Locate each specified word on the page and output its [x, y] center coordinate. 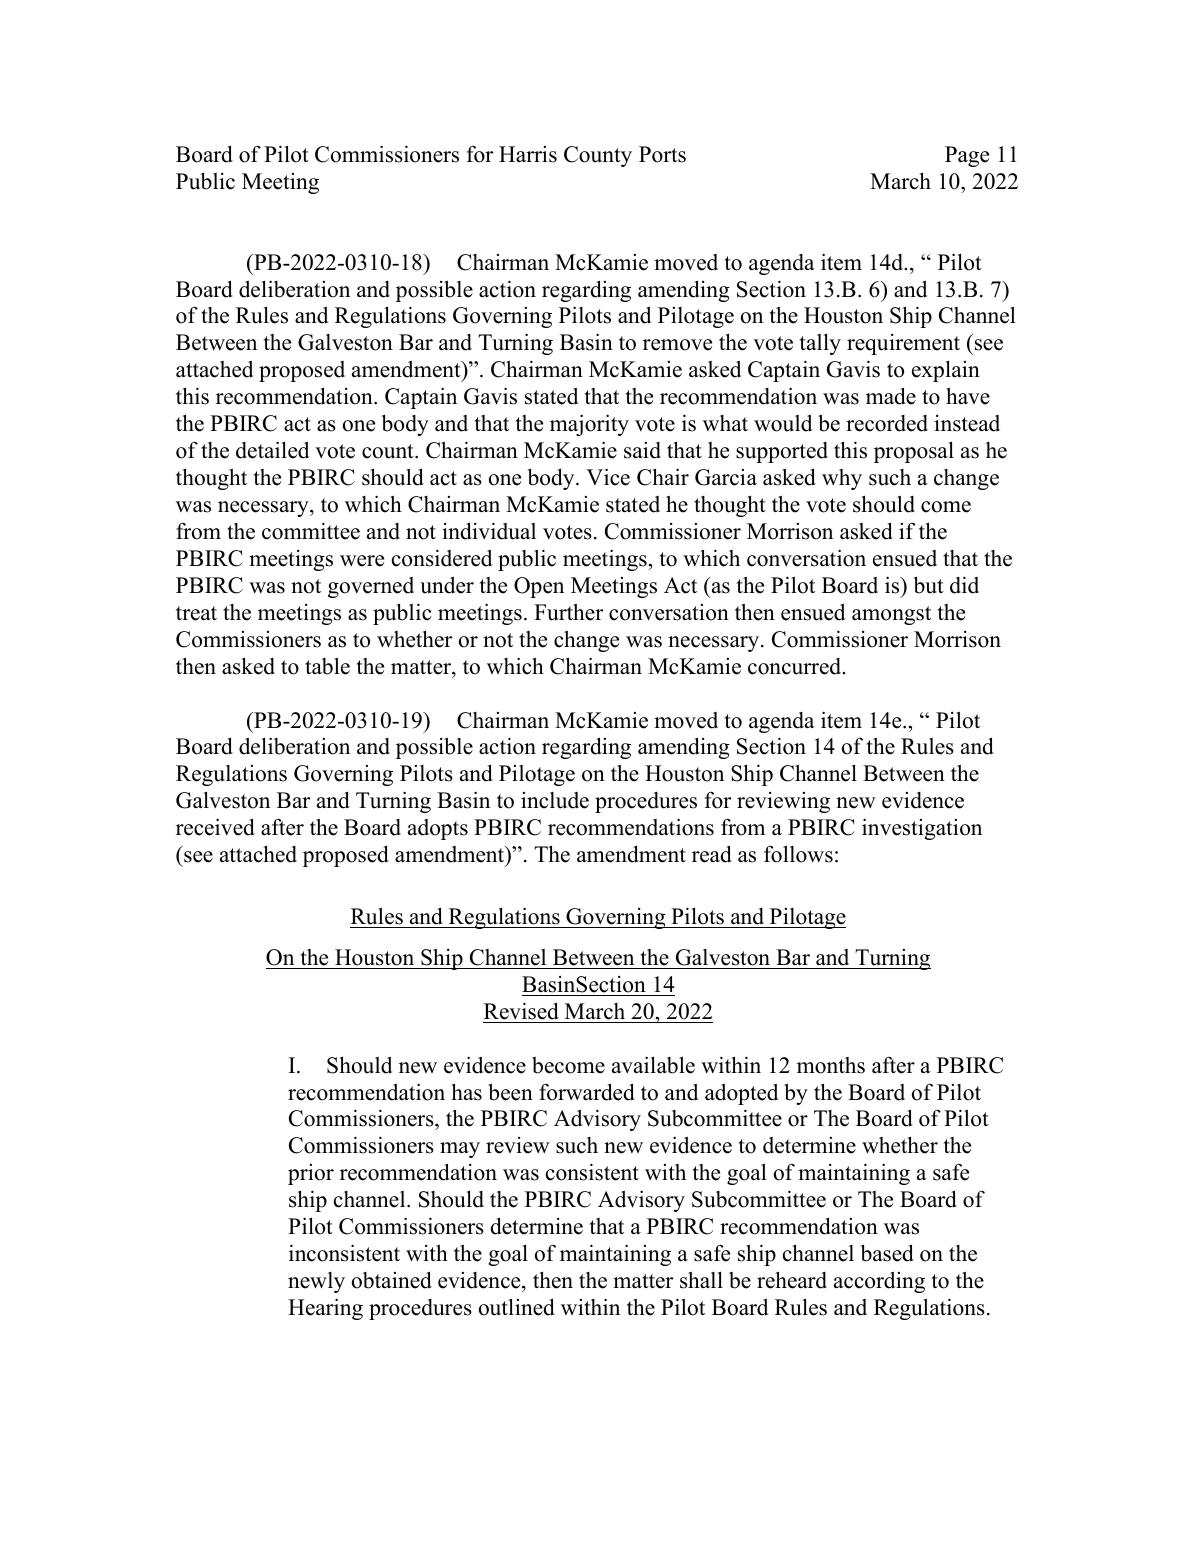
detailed [272, 450]
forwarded [587, 1092]
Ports [662, 154]
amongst [891, 615]
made [891, 396]
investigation [922, 829]
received [215, 827]
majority [589, 425]
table [327, 666]
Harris [528, 154]
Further [568, 612]
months [831, 1065]
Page [967, 156]
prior [311, 1174]
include [555, 800]
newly [316, 1282]
